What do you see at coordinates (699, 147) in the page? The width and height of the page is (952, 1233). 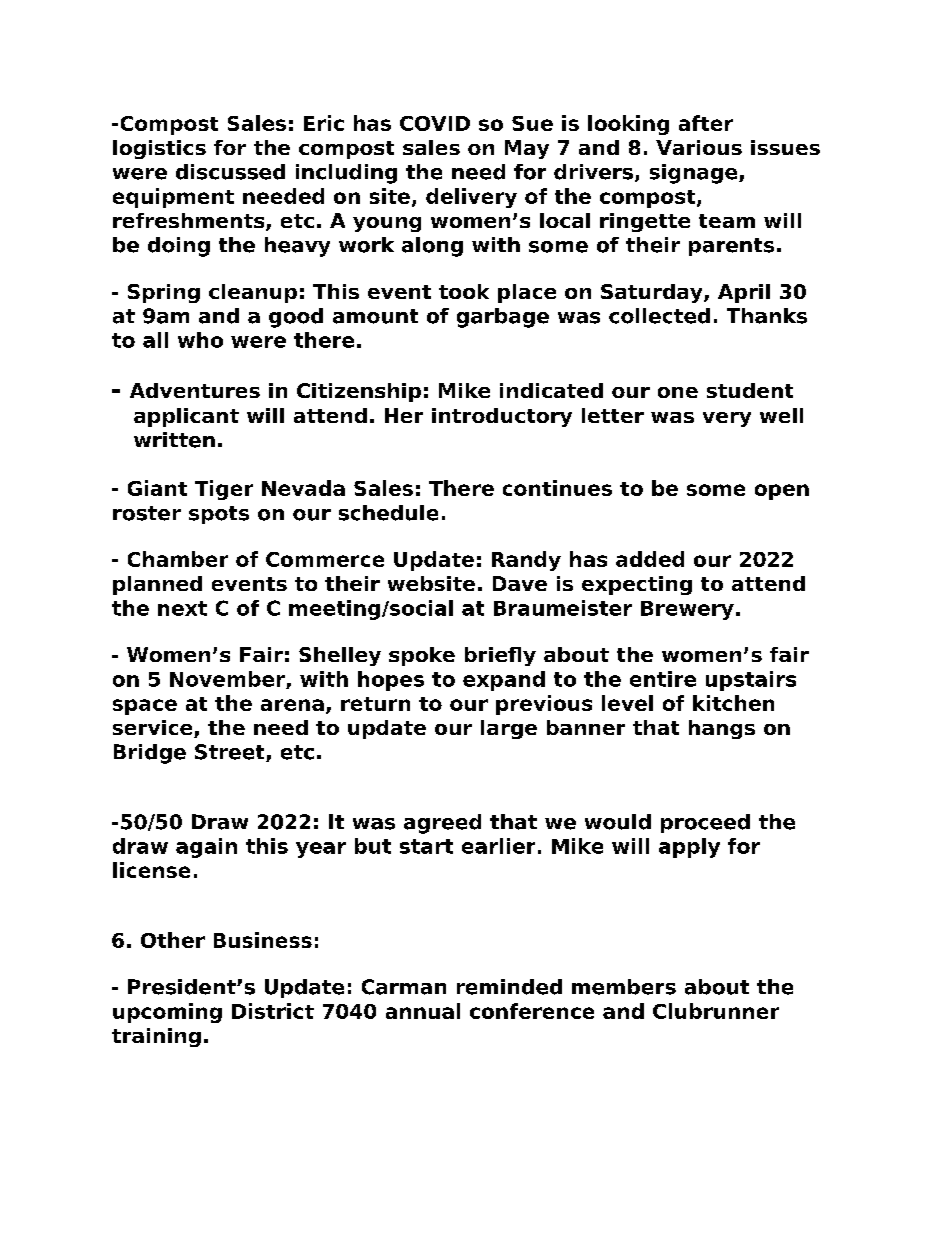 I see `Various` at bounding box center [699, 147].
